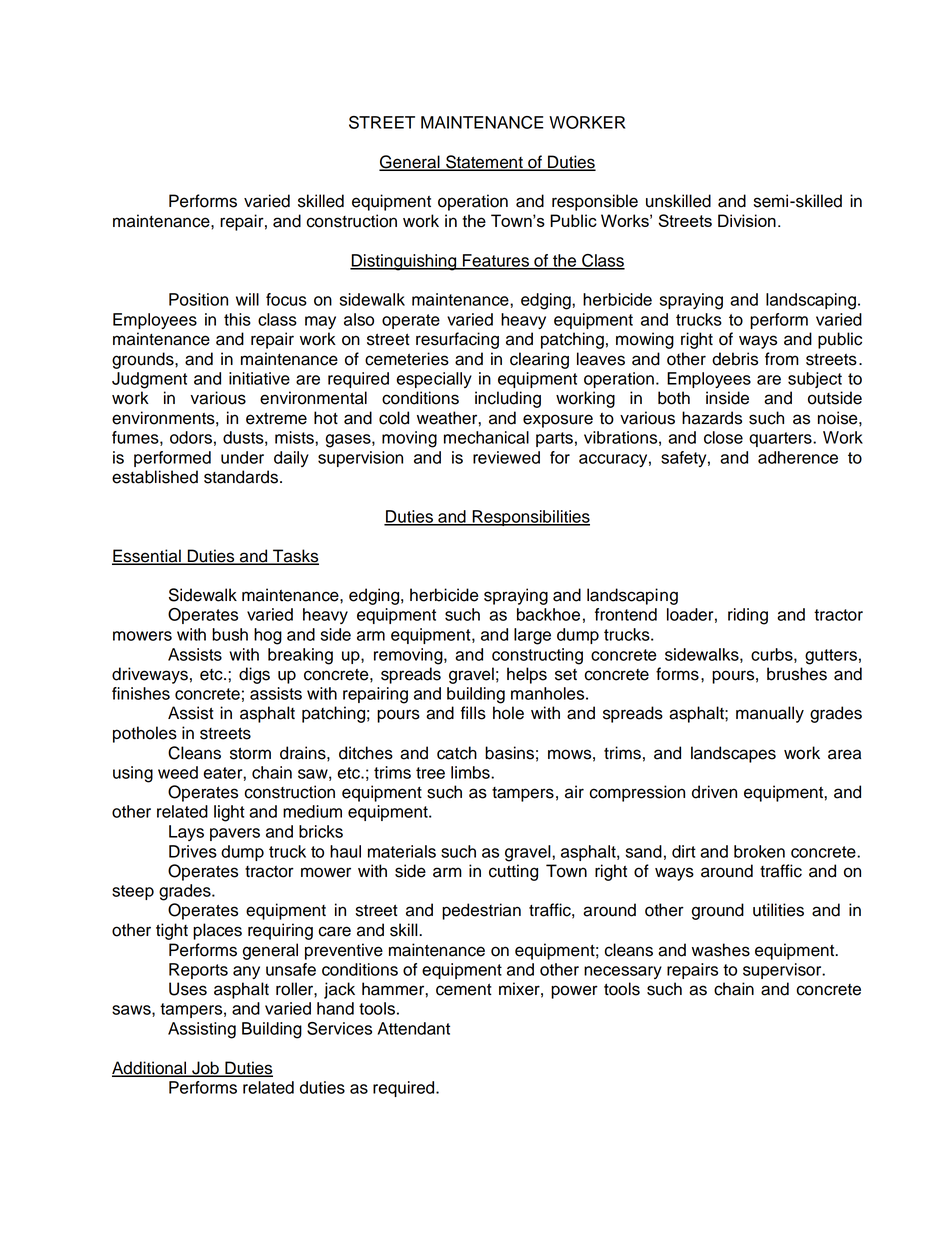 The height and width of the screenshot is (1233, 952). I want to click on broken, so click(759, 851).
